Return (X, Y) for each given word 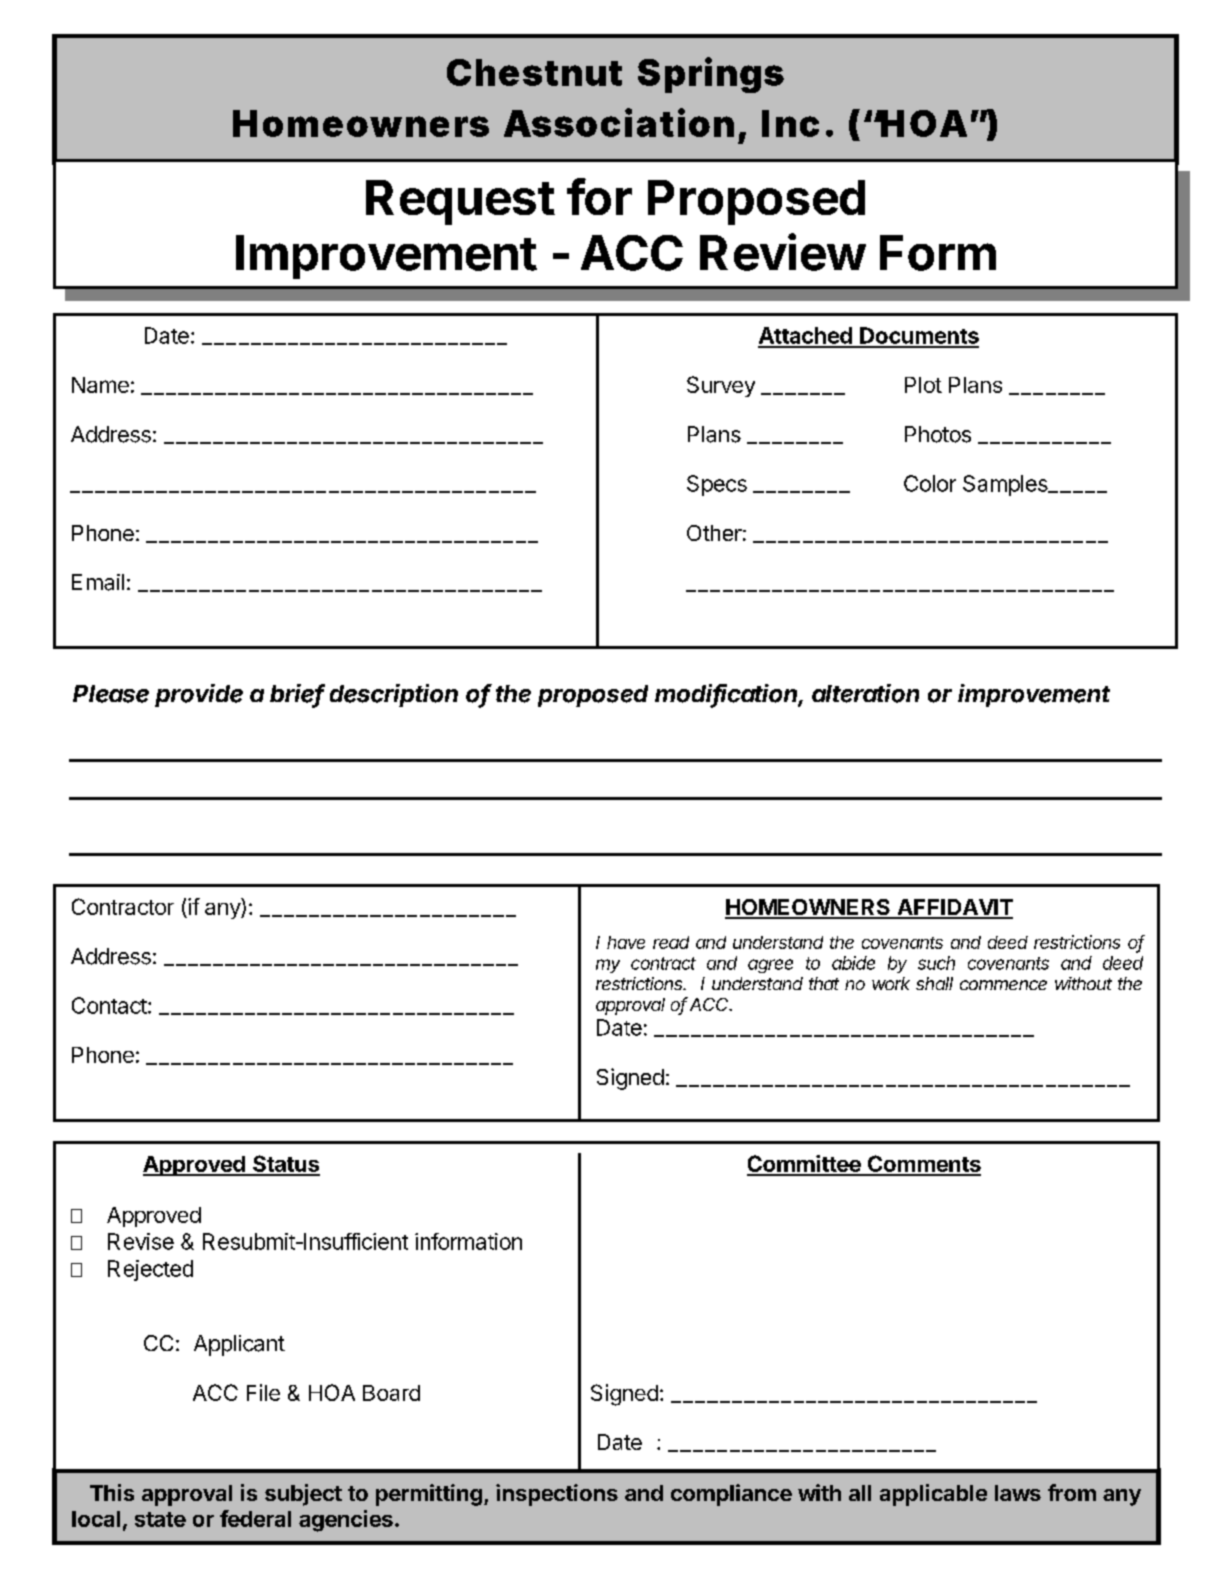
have (626, 942)
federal (255, 1518)
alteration (865, 693)
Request (460, 202)
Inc (790, 123)
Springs (711, 75)
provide (199, 695)
